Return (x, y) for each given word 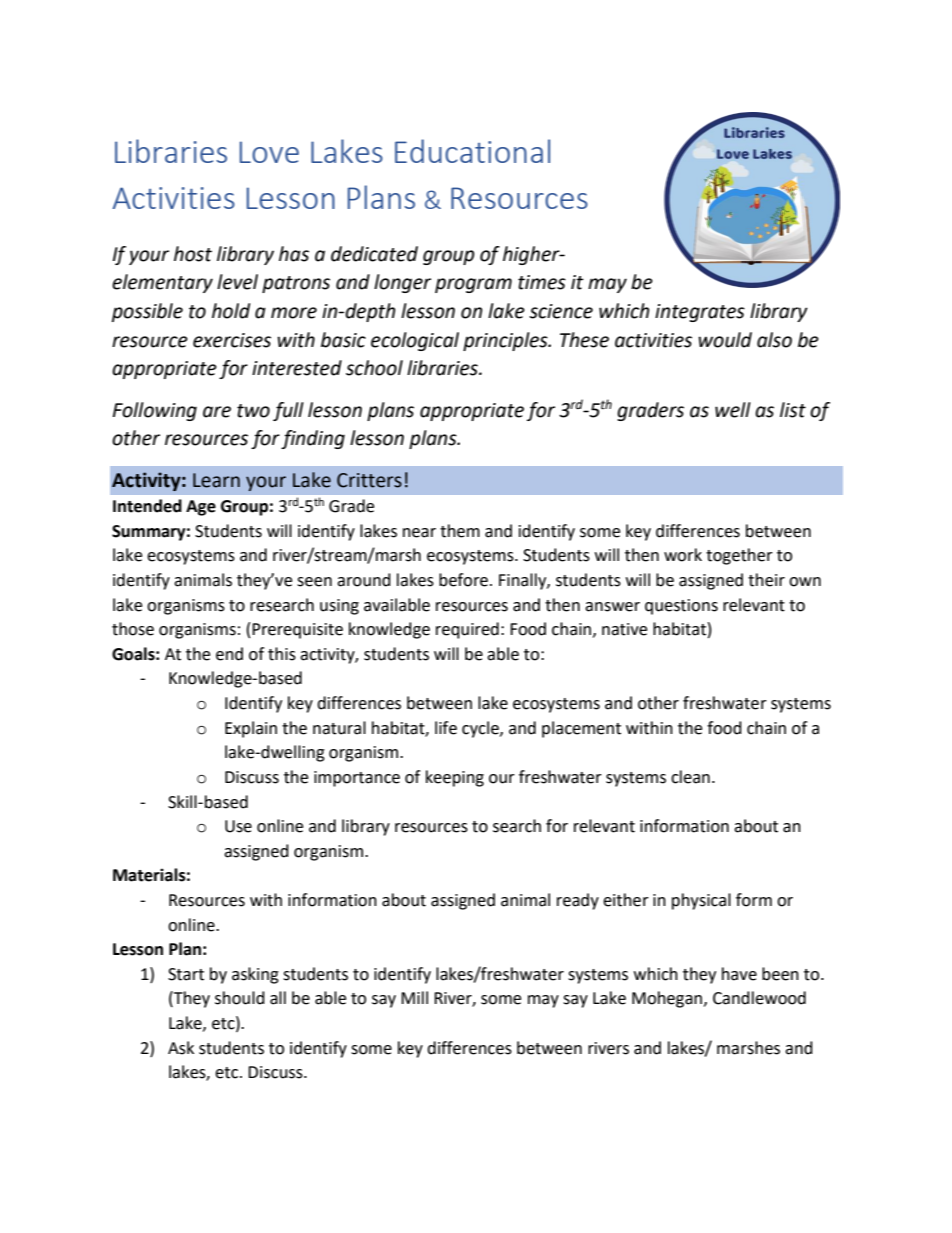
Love (269, 152)
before (463, 580)
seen (314, 582)
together (739, 556)
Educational (472, 151)
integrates (700, 313)
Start (186, 974)
